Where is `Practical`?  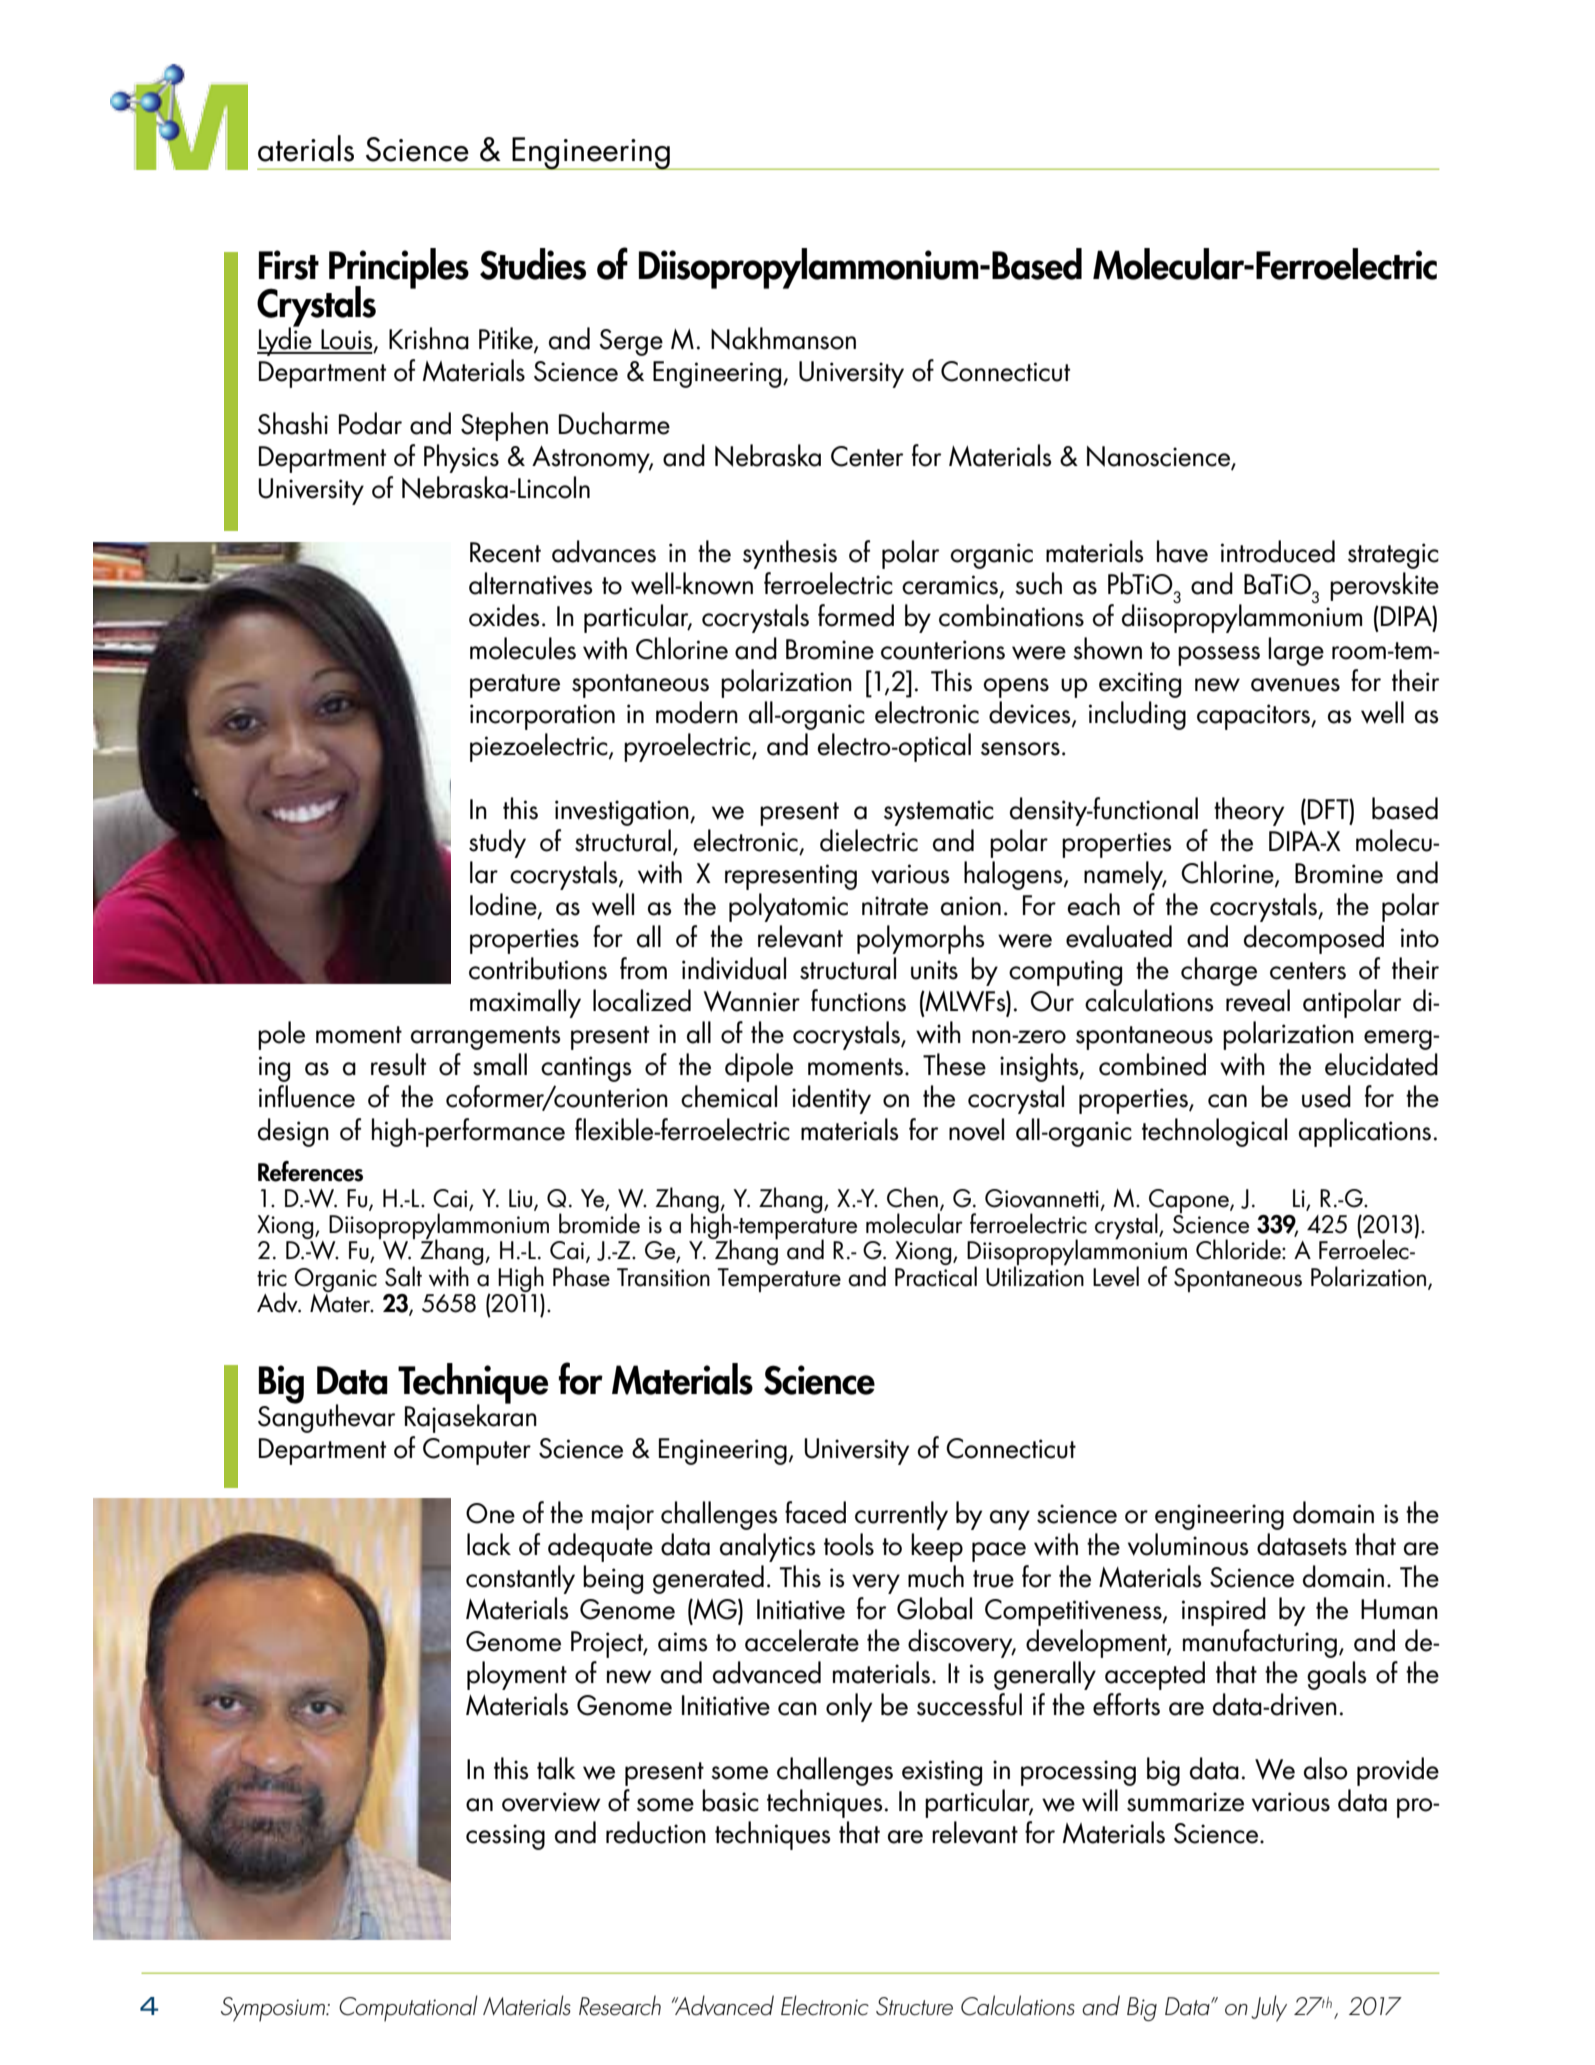 Practical is located at coordinates (936, 1275).
